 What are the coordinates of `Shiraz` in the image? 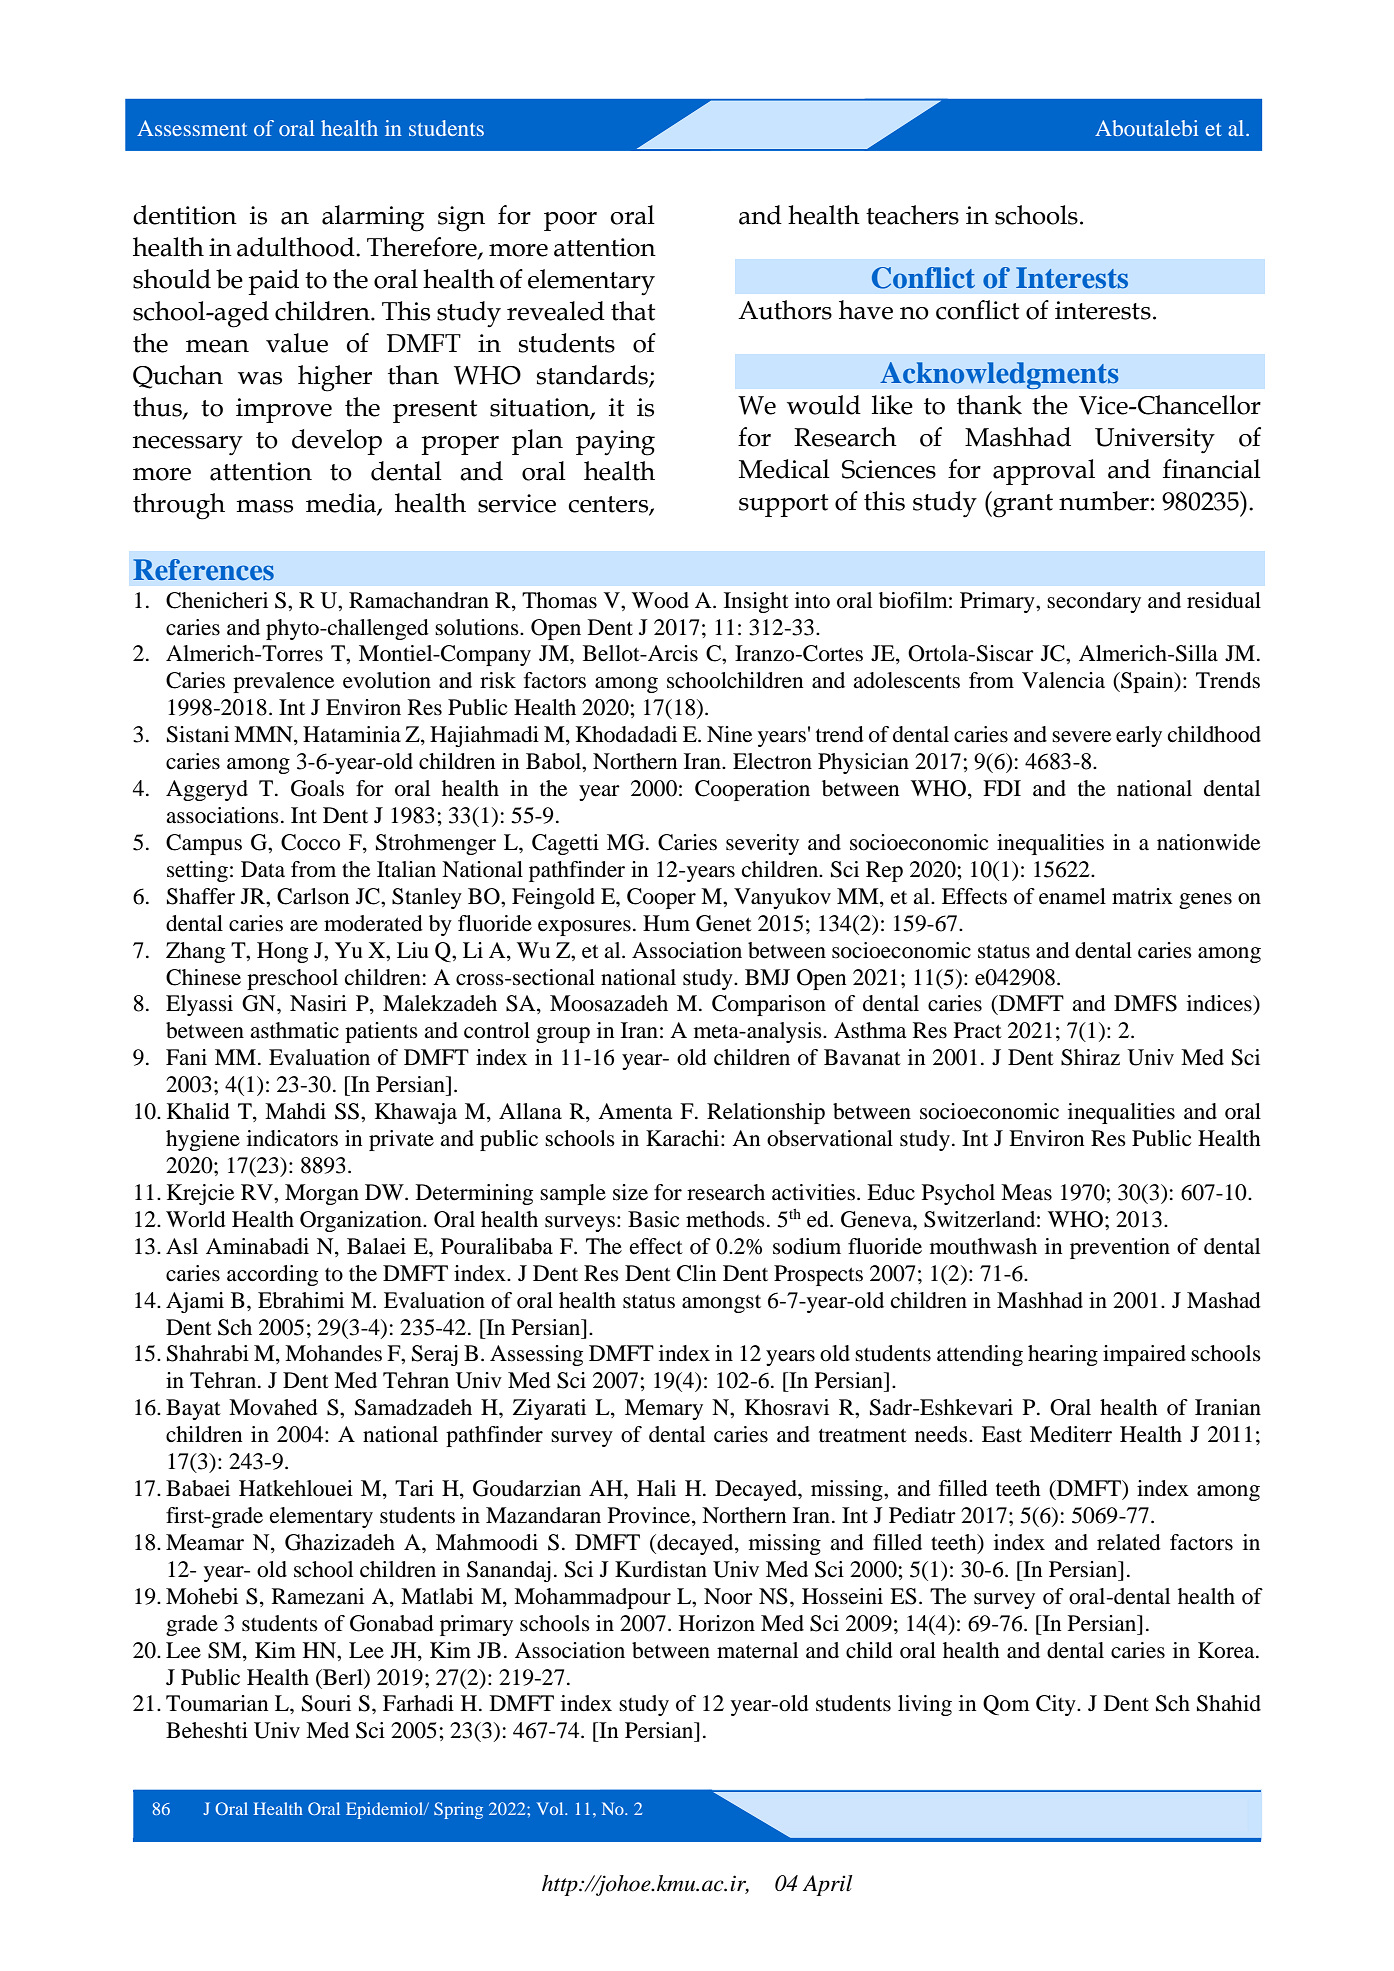 It's located at (1090, 1057).
